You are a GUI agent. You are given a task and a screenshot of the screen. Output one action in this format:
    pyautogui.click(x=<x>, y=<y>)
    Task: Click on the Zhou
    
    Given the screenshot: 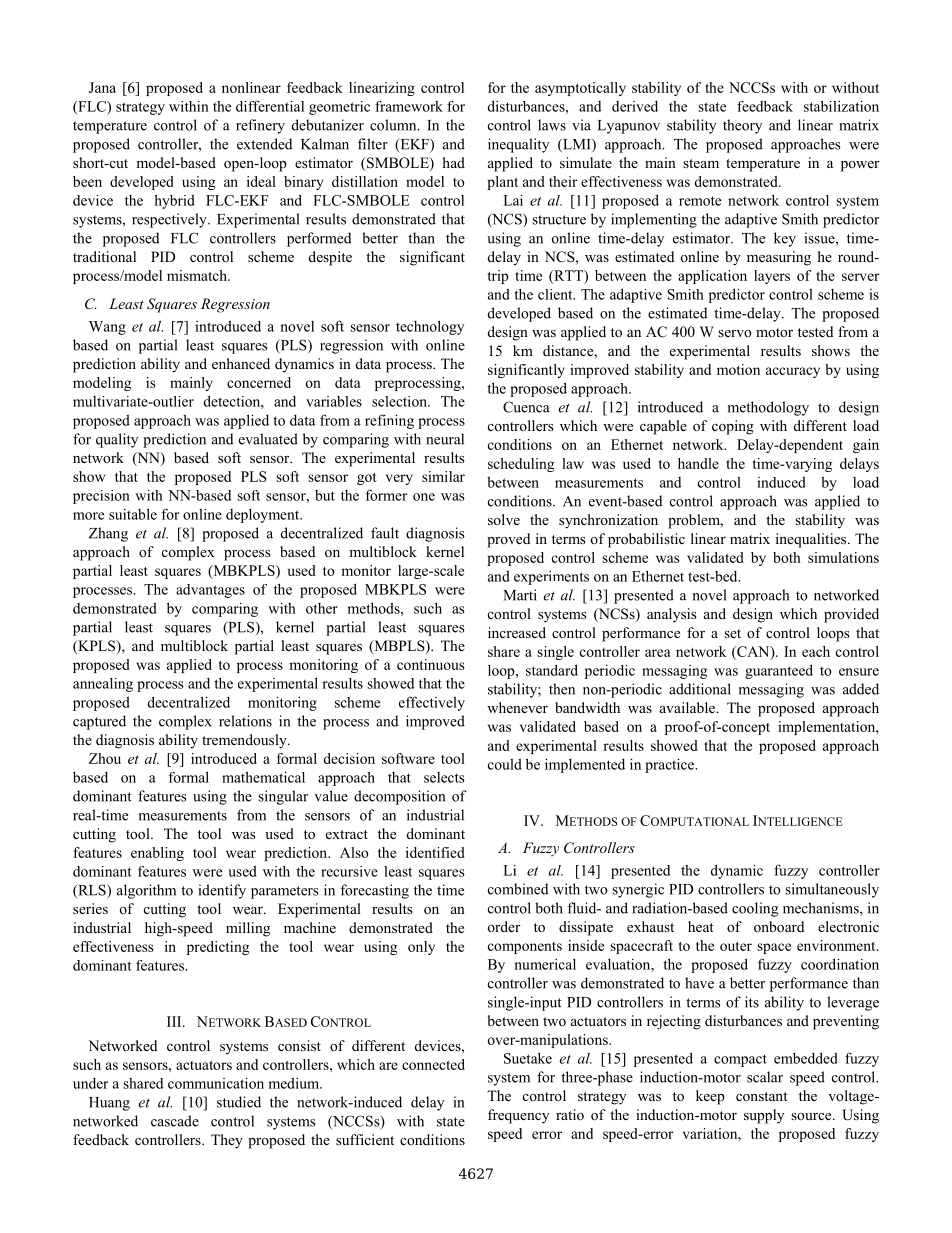 What is the action you would take?
    pyautogui.click(x=105, y=758)
